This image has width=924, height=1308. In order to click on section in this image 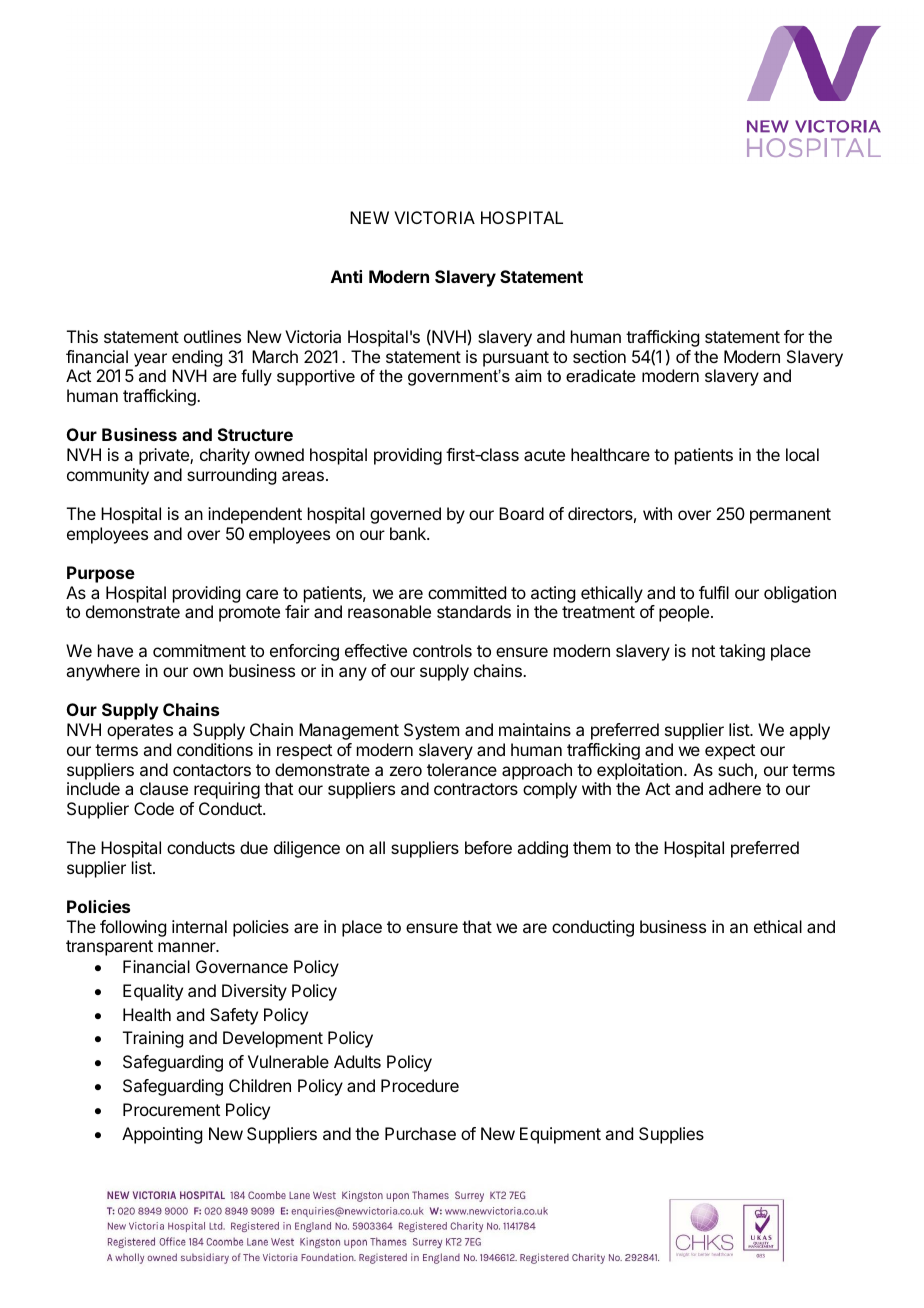, I will do `click(599, 356)`.
